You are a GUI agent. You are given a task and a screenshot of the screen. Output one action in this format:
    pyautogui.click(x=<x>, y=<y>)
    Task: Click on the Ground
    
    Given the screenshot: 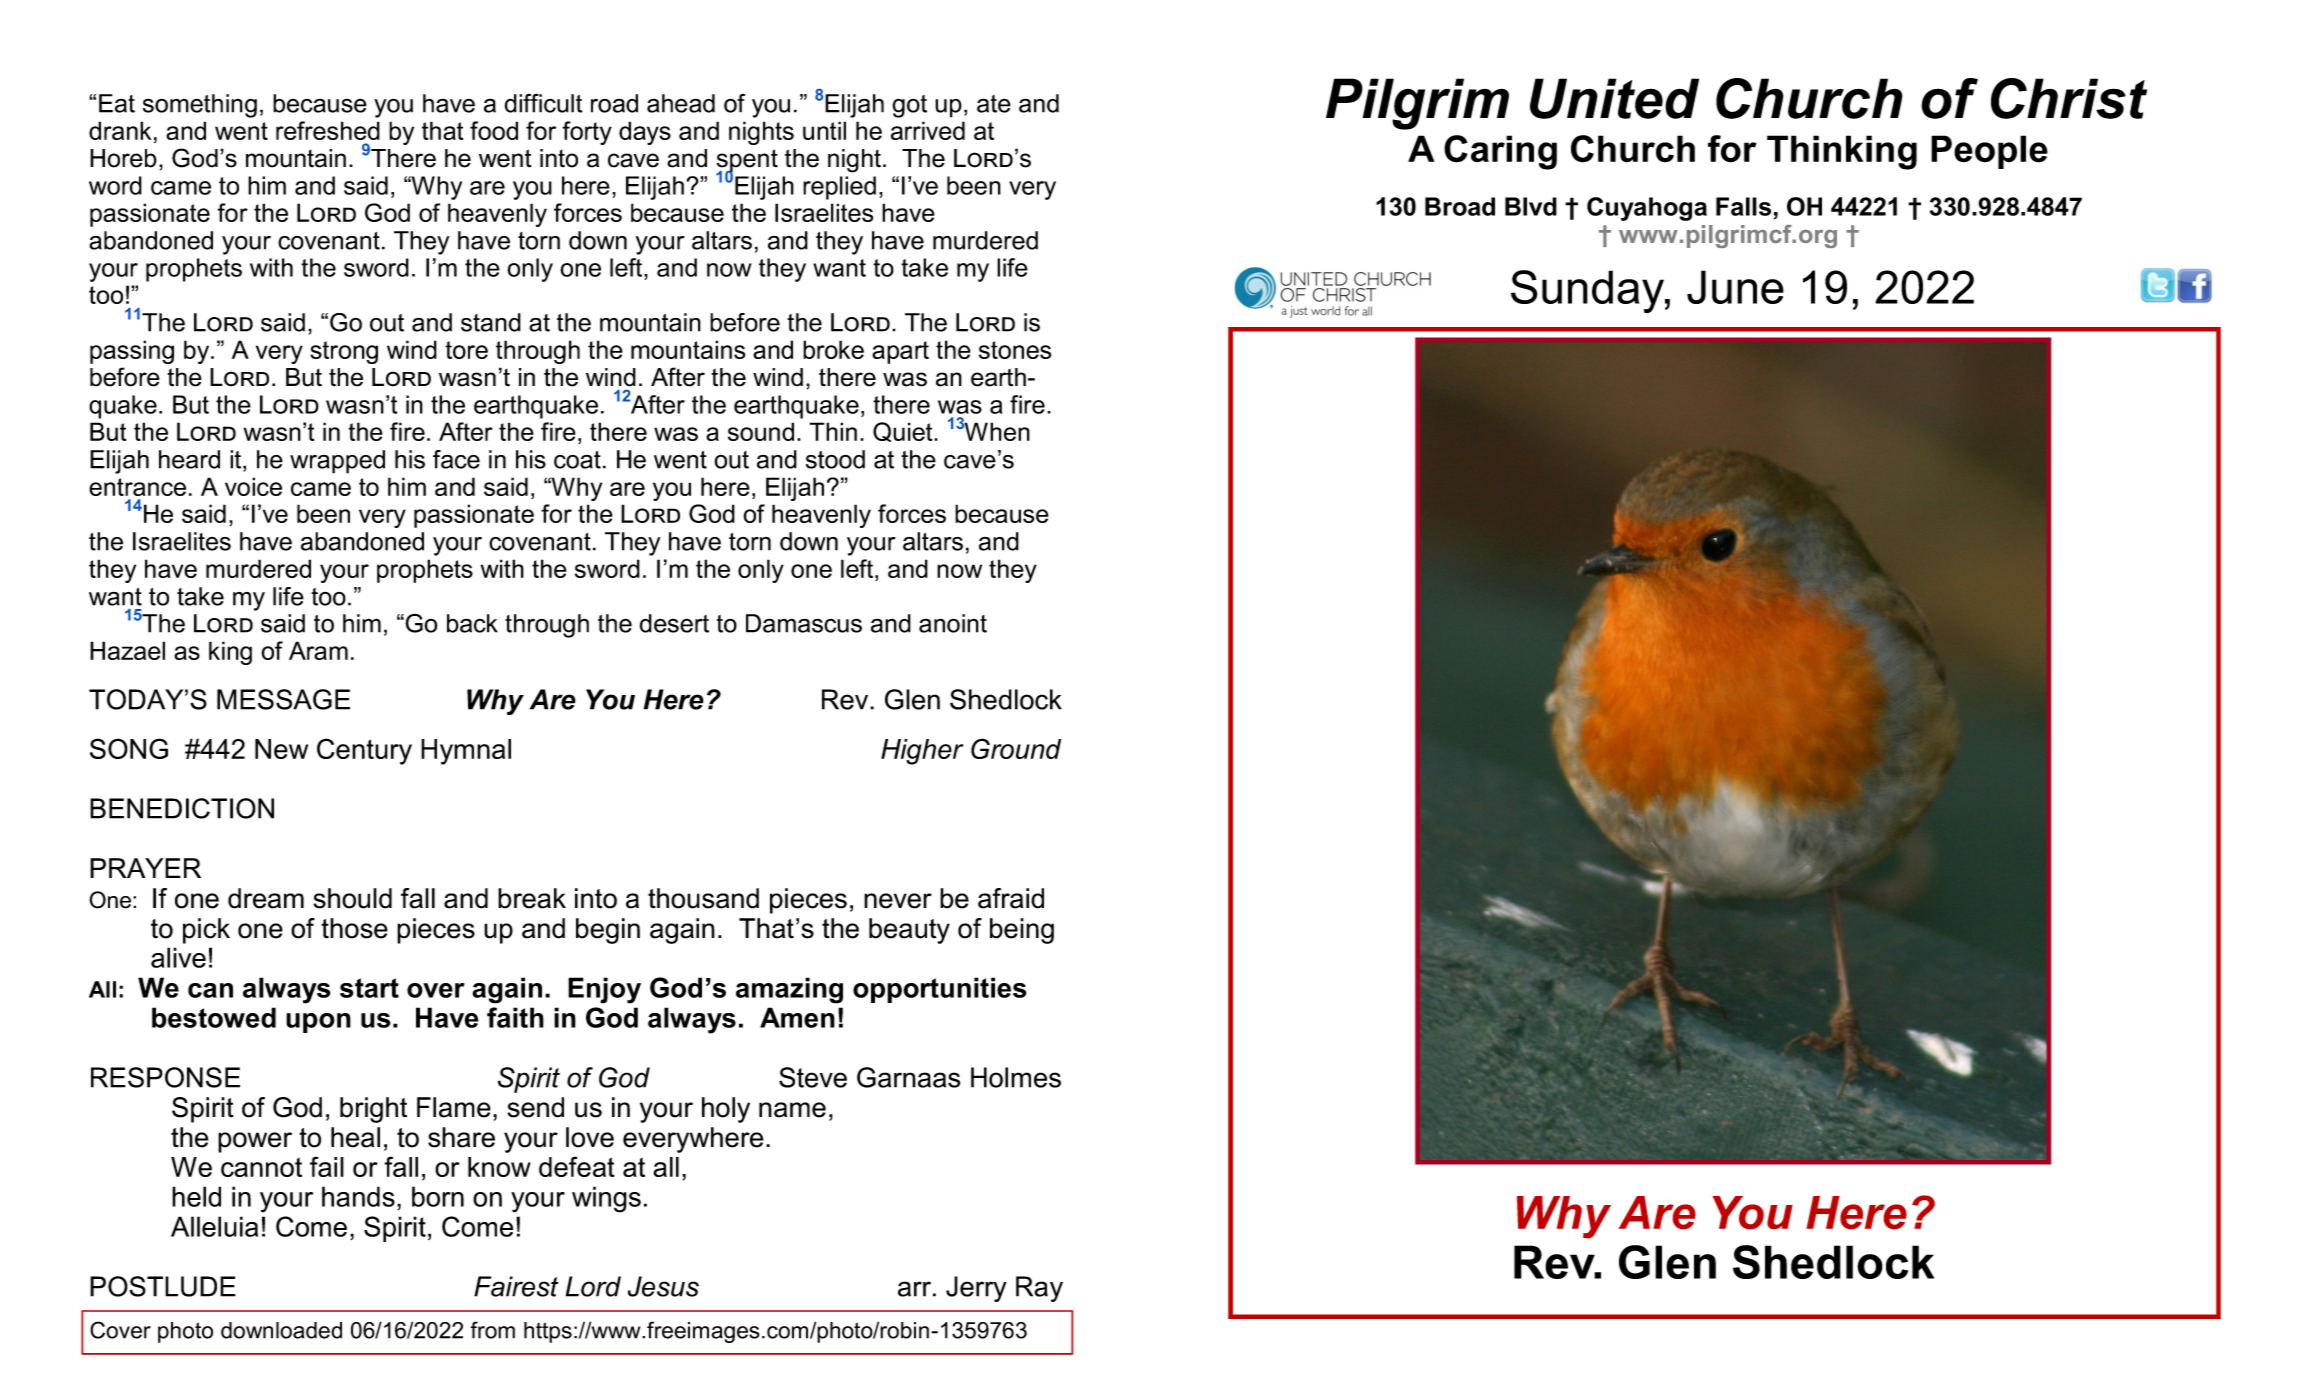 What is the action you would take?
    pyautogui.click(x=1016, y=748)
